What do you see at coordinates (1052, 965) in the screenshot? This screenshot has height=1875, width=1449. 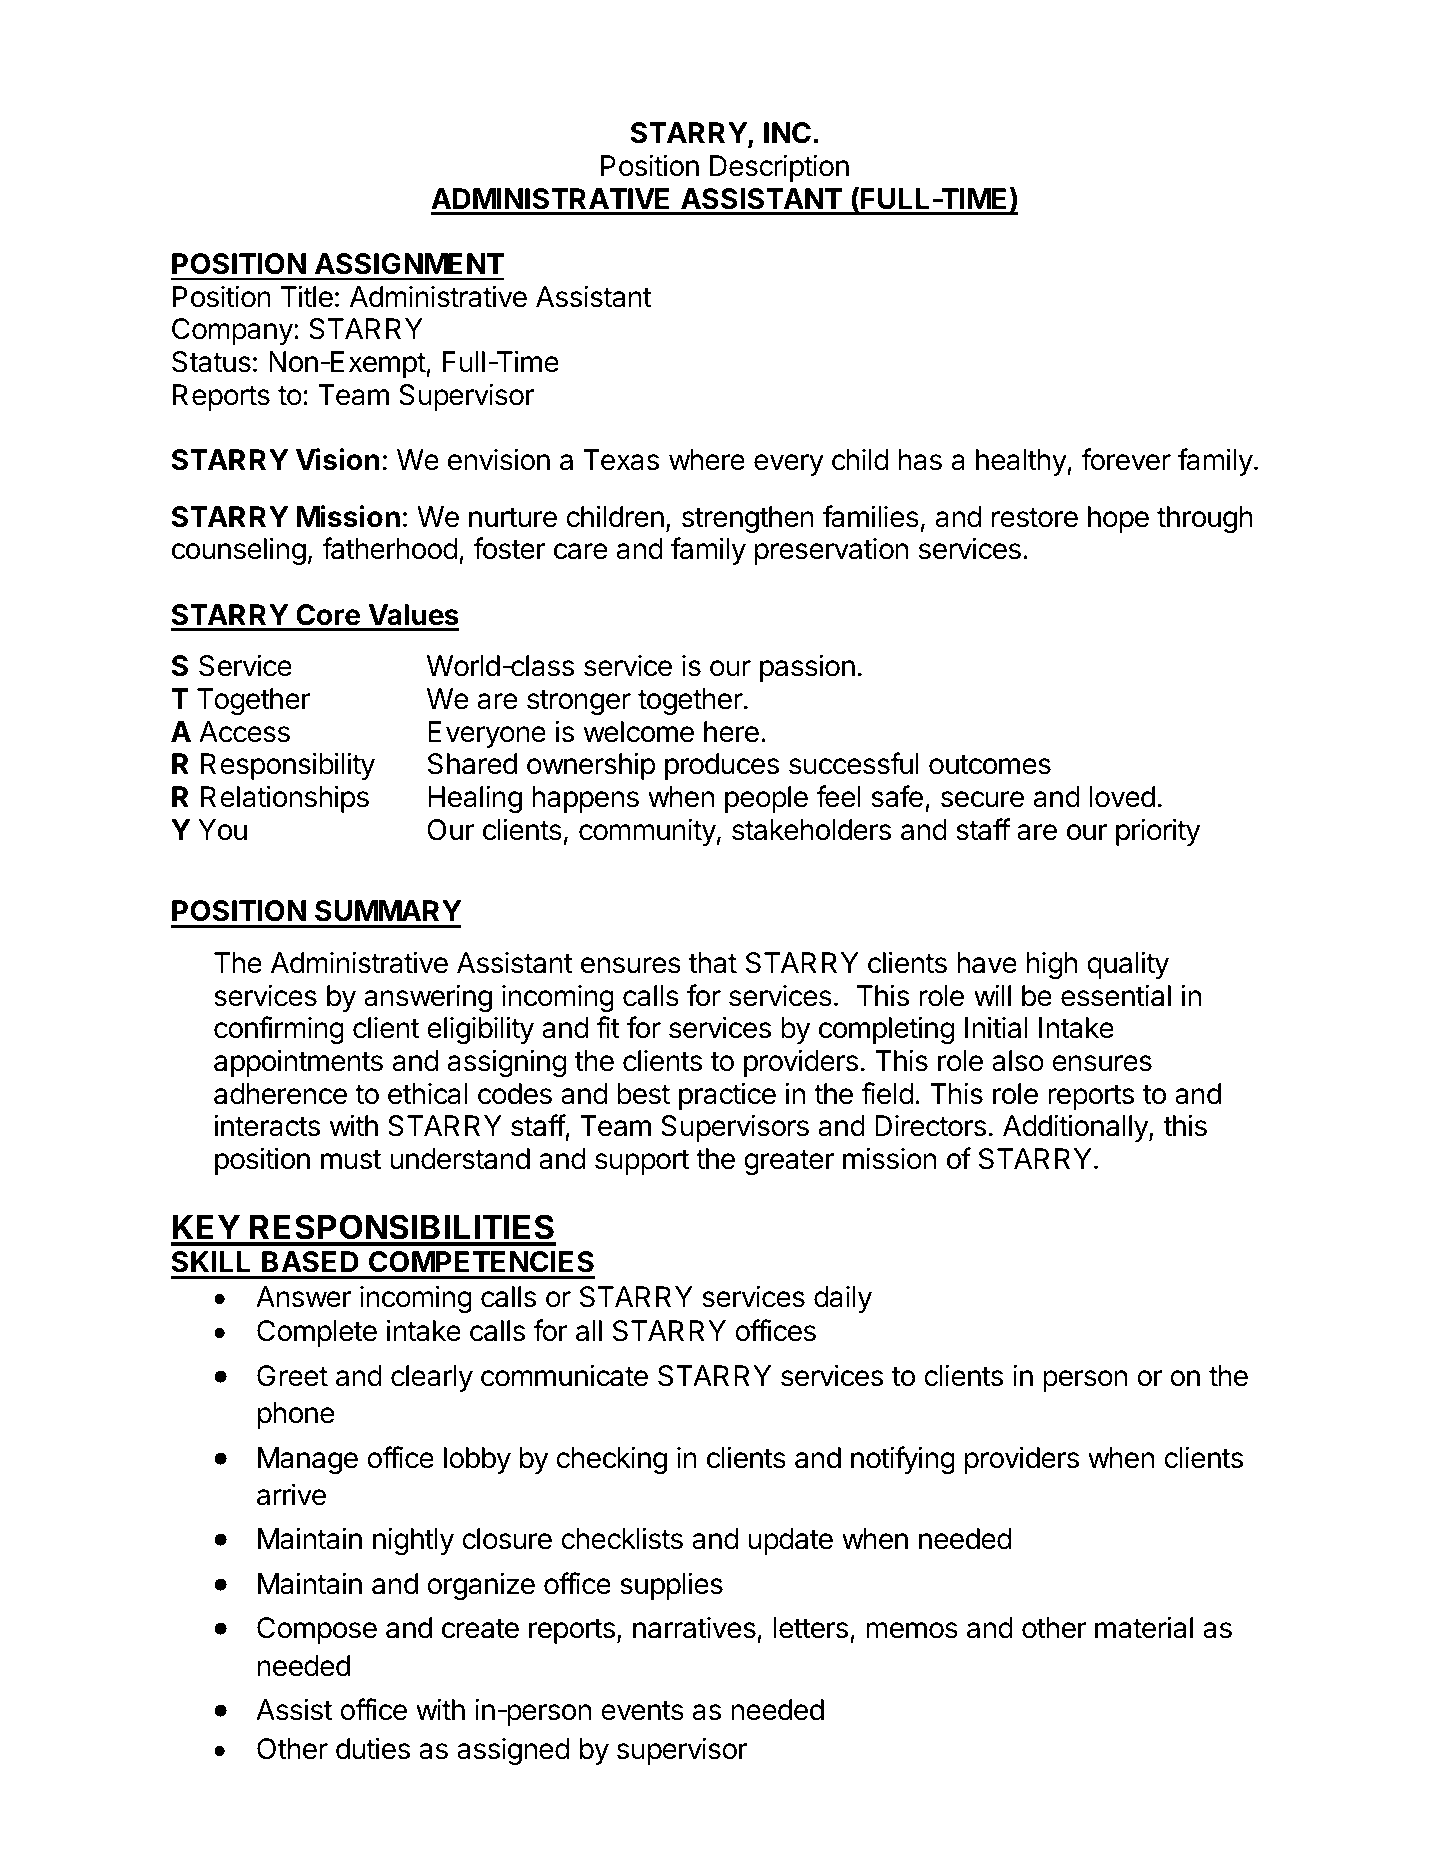 I see `high` at bounding box center [1052, 965].
